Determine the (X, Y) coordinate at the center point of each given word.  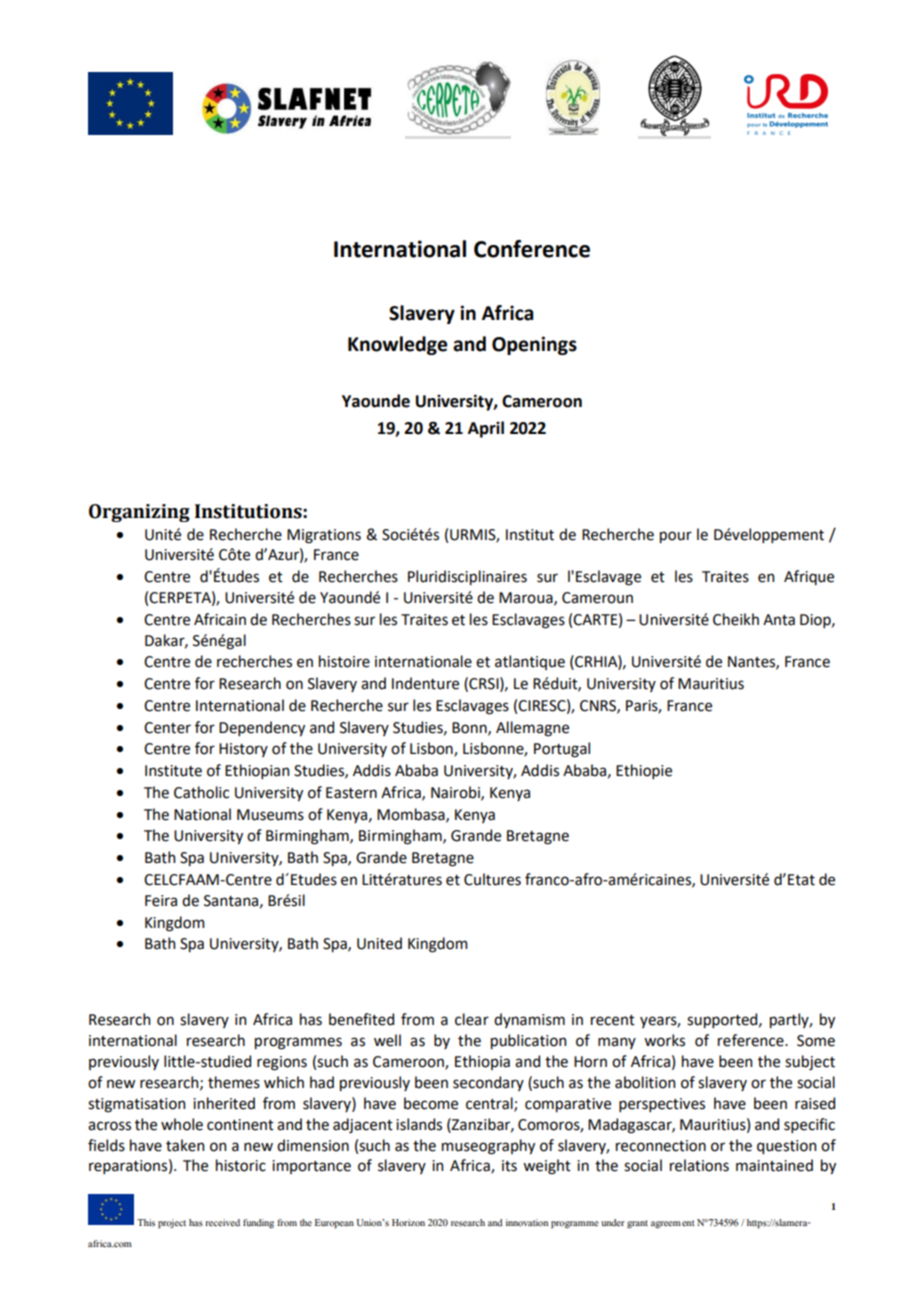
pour (676, 537)
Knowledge (397, 345)
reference (752, 1040)
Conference (532, 249)
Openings (534, 345)
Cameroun (597, 598)
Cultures (492, 879)
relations (699, 1165)
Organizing (139, 513)
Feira (161, 901)
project (172, 1224)
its (509, 1166)
